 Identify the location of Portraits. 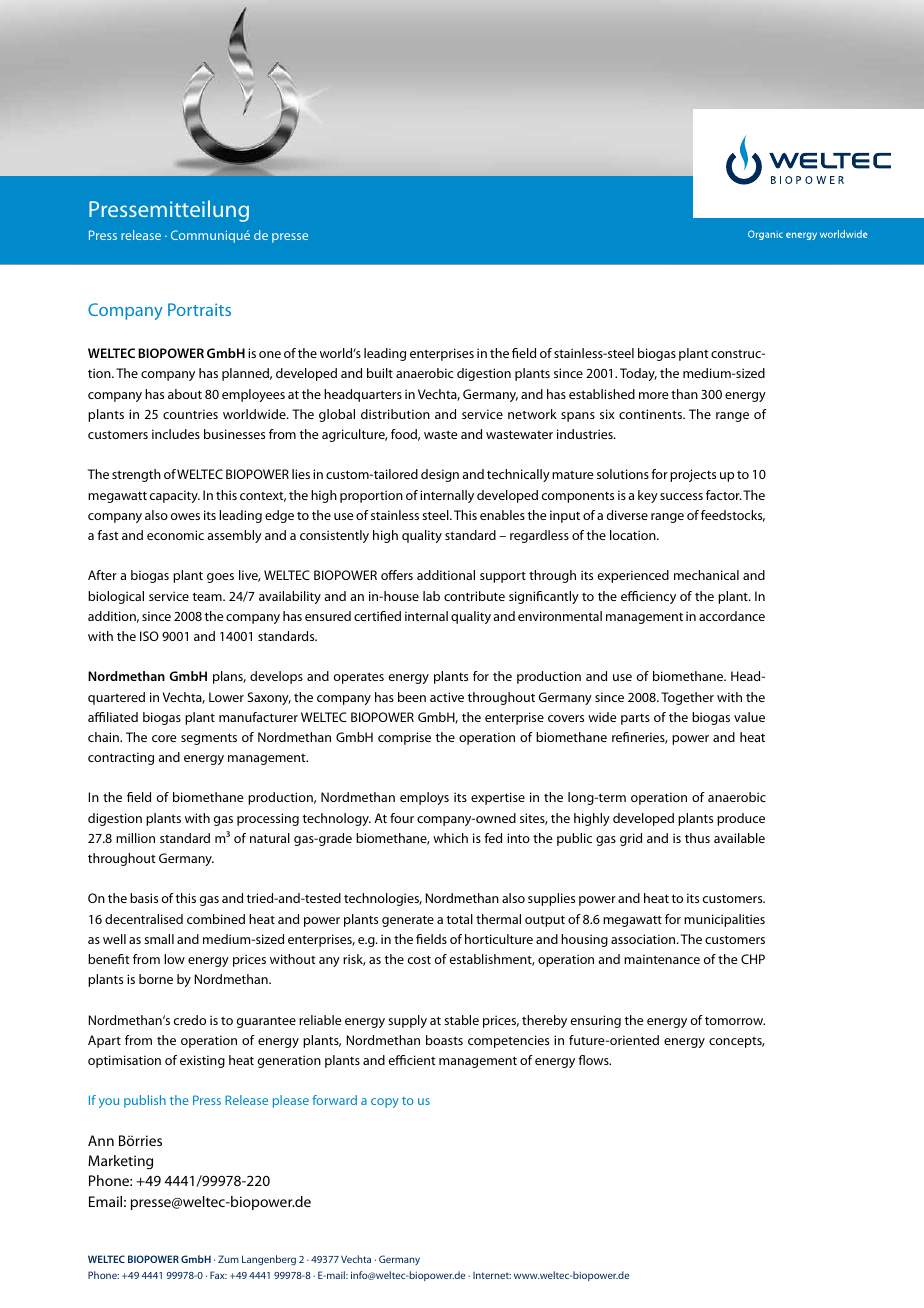
(199, 309).
